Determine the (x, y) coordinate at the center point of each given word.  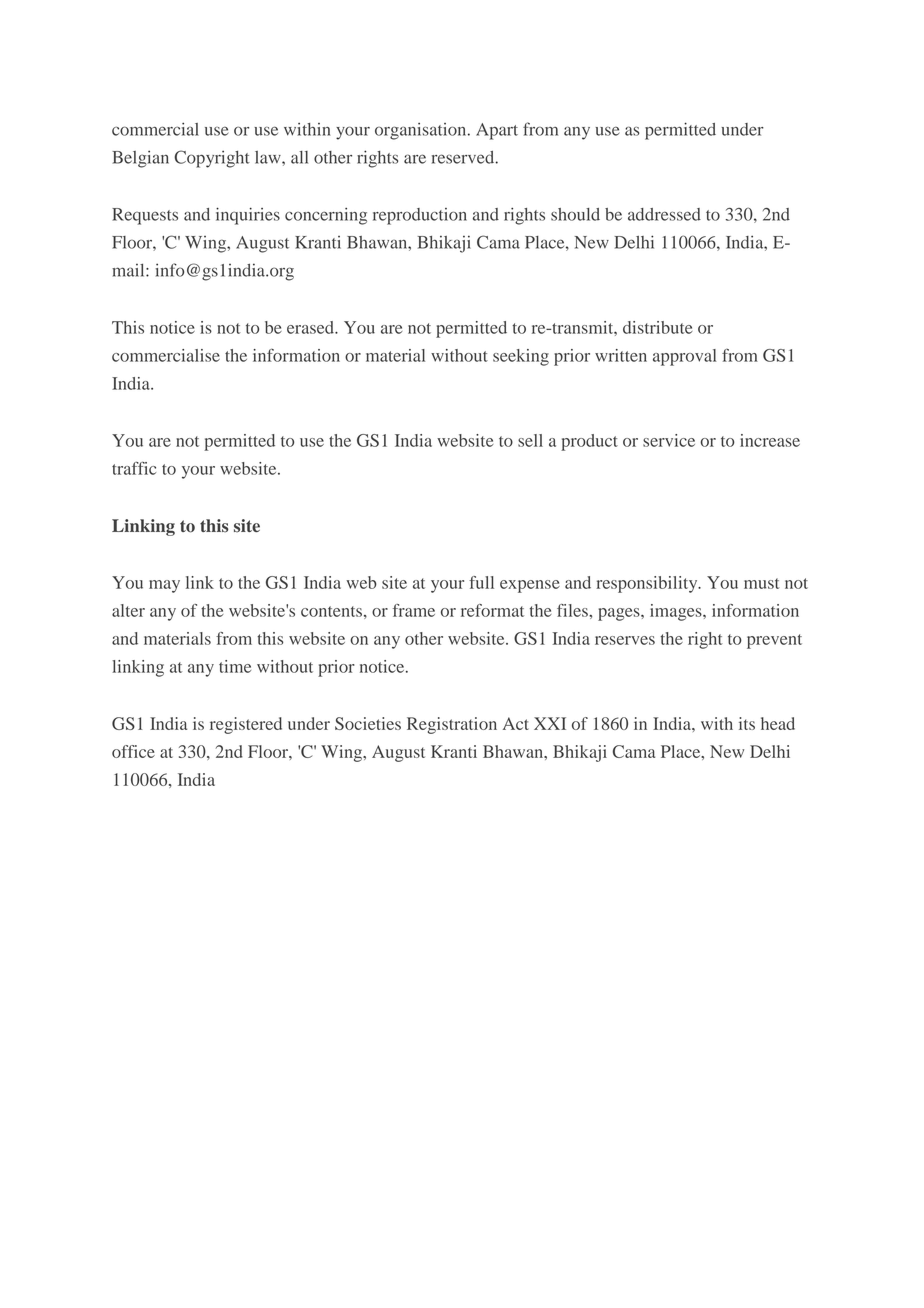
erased (311, 327)
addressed (664, 214)
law (269, 157)
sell (530, 440)
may (164, 586)
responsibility (648, 584)
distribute (658, 327)
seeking (521, 357)
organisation (422, 131)
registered (246, 725)
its (747, 723)
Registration (452, 725)
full (481, 582)
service (669, 440)
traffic (134, 468)
